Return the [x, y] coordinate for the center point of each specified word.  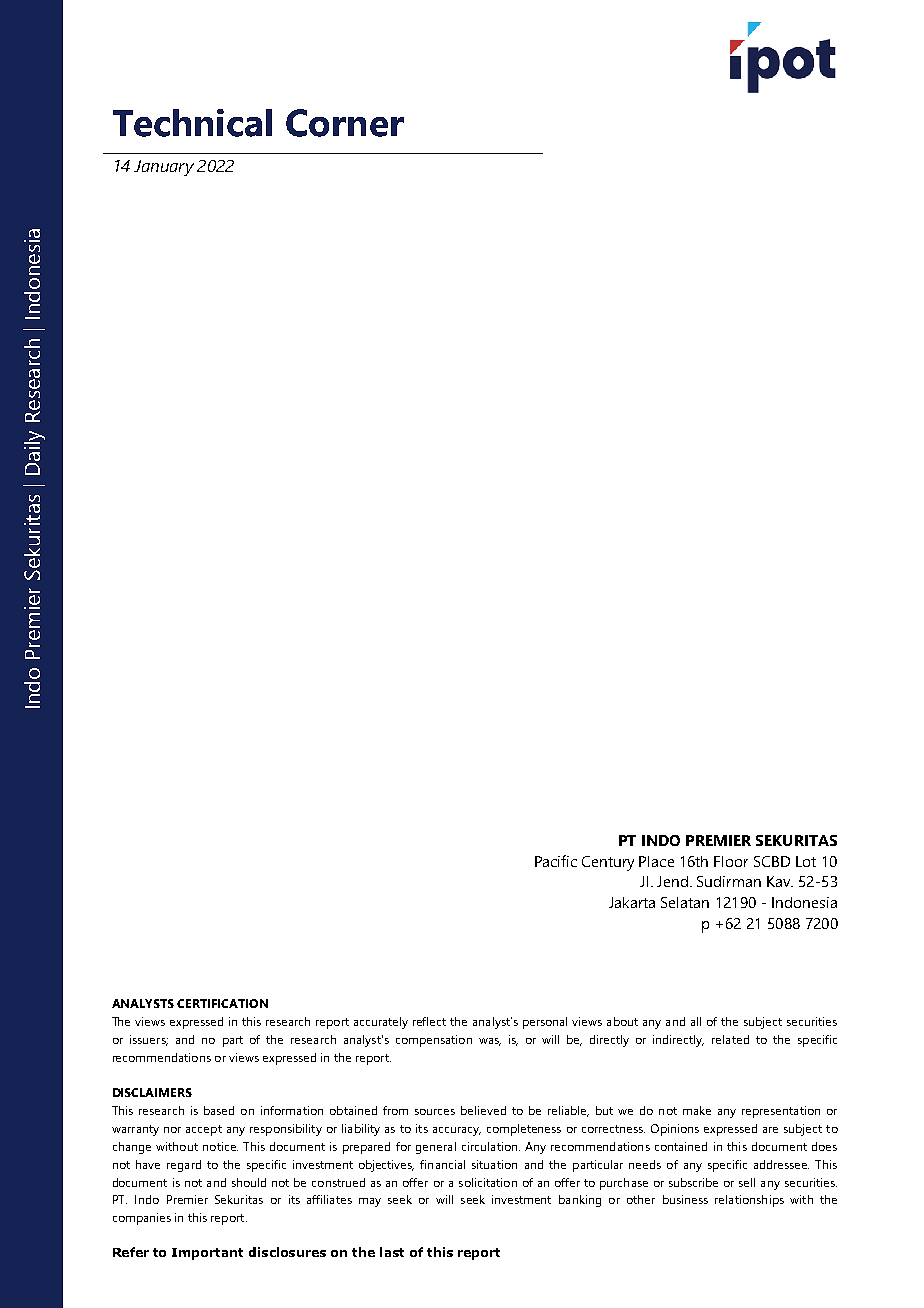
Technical [192, 123]
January [164, 168]
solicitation [488, 1182]
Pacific [556, 861]
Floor [731, 861]
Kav [780, 881]
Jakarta [632, 902]
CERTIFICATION [222, 1003]
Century [608, 863]
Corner [345, 123]
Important [207, 1254]
